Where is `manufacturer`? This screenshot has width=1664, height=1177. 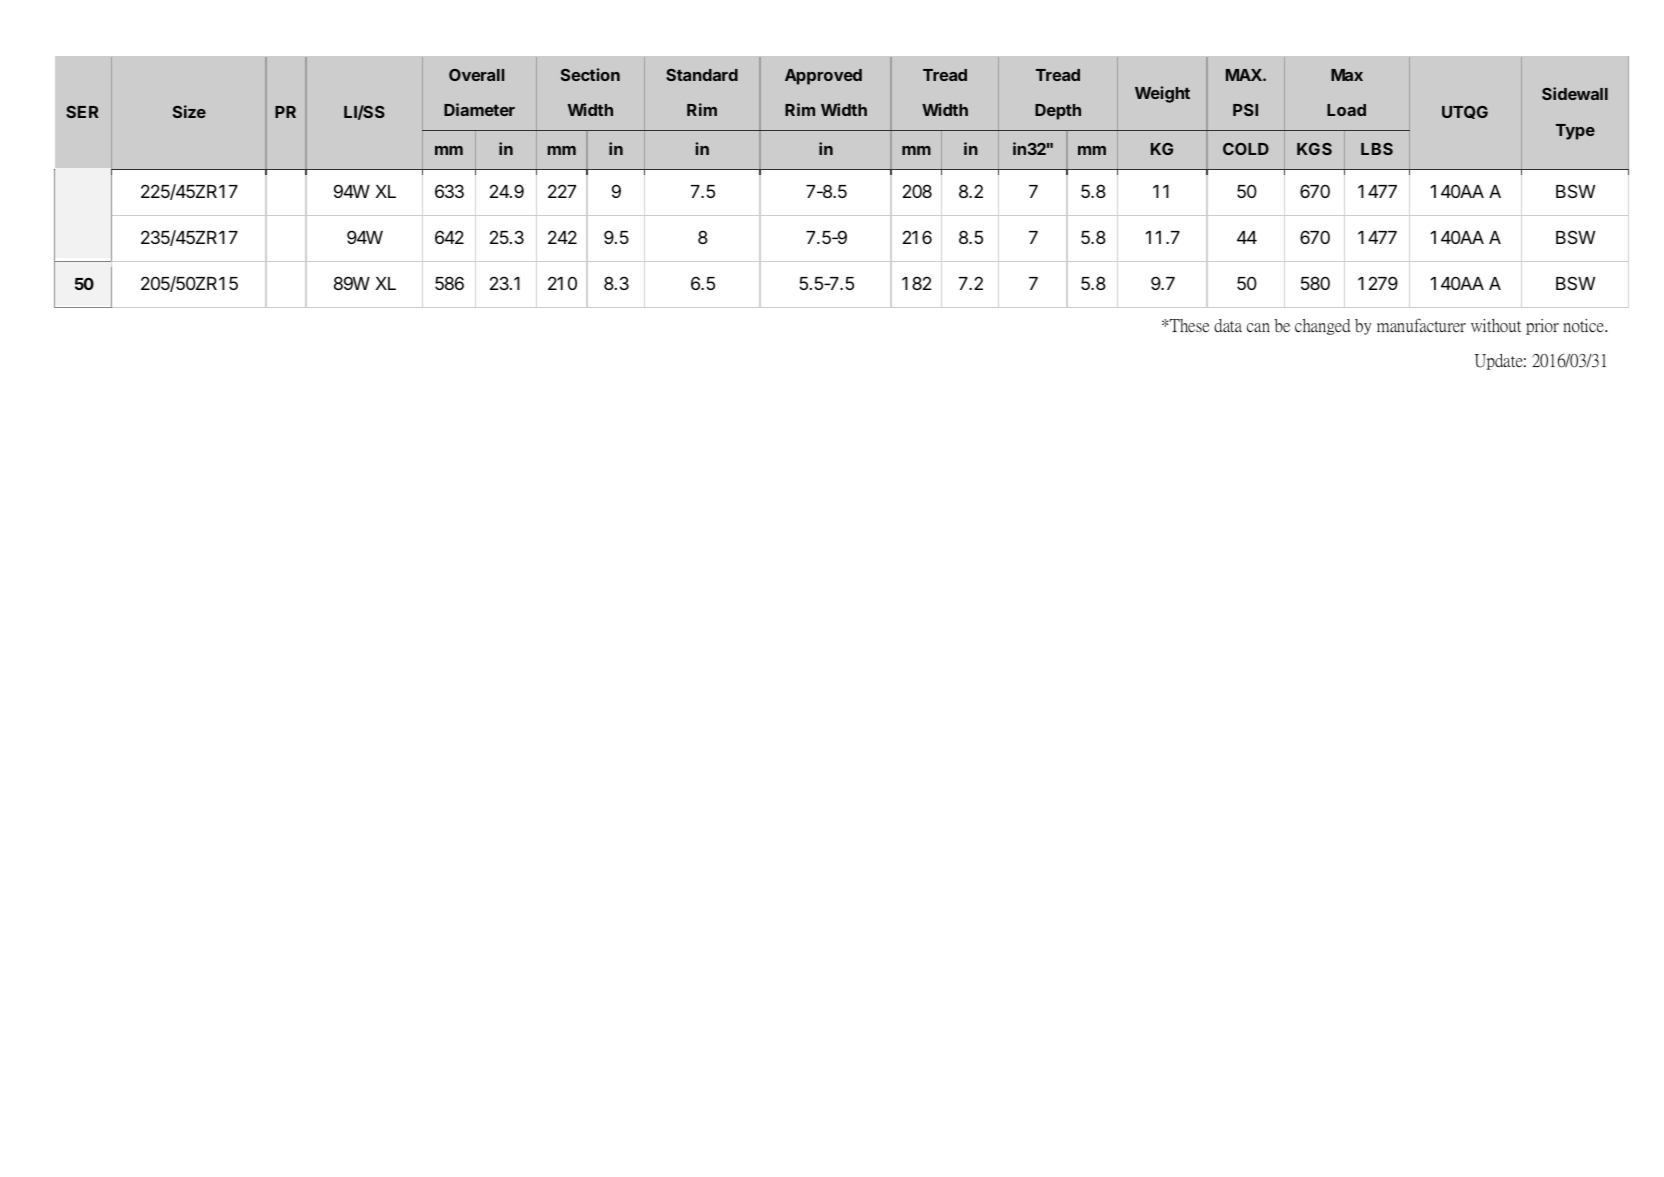
manufacturer is located at coordinates (1421, 325).
